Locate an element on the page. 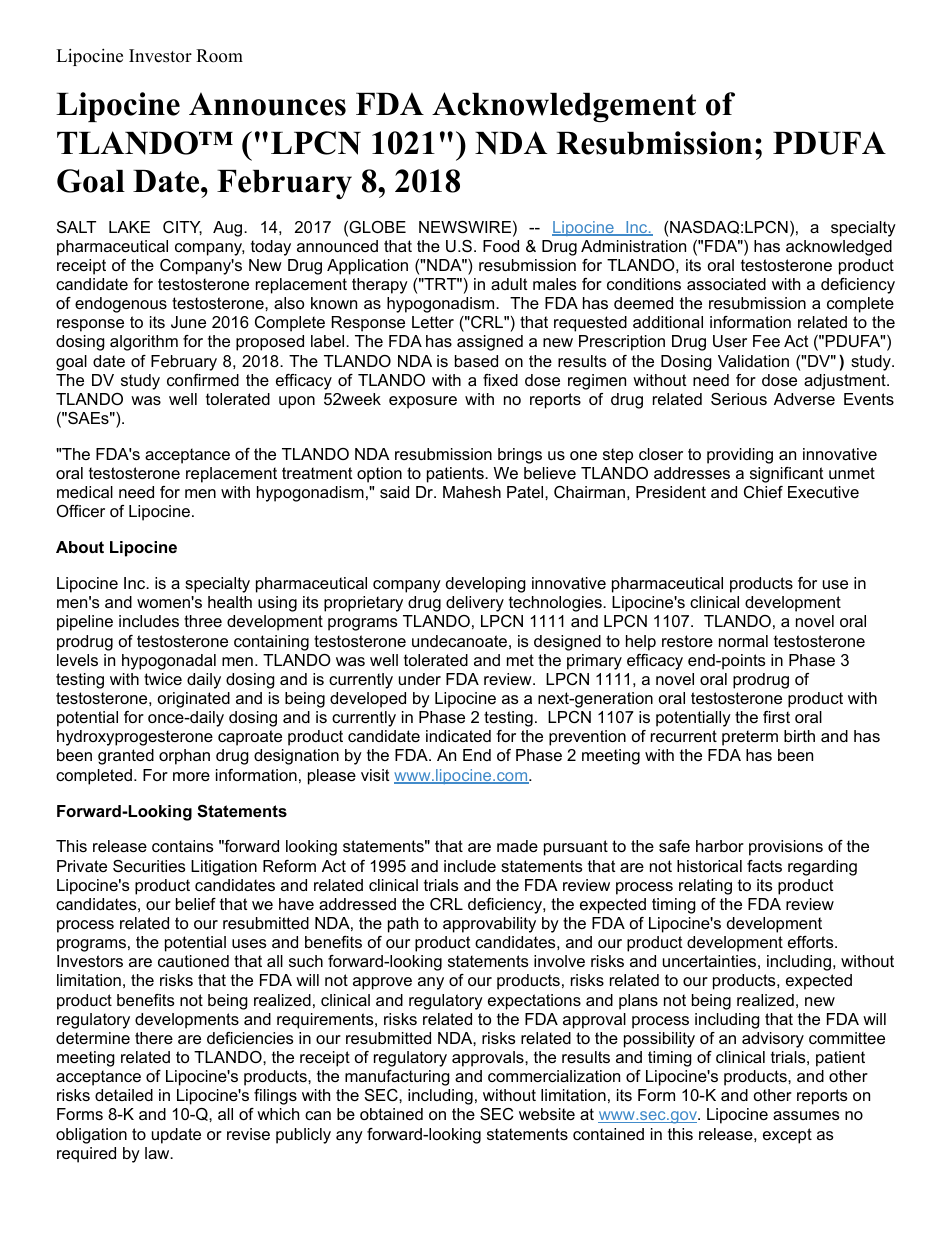 The width and height of the page is (952, 1233). Acknowledgement is located at coordinates (564, 107).
